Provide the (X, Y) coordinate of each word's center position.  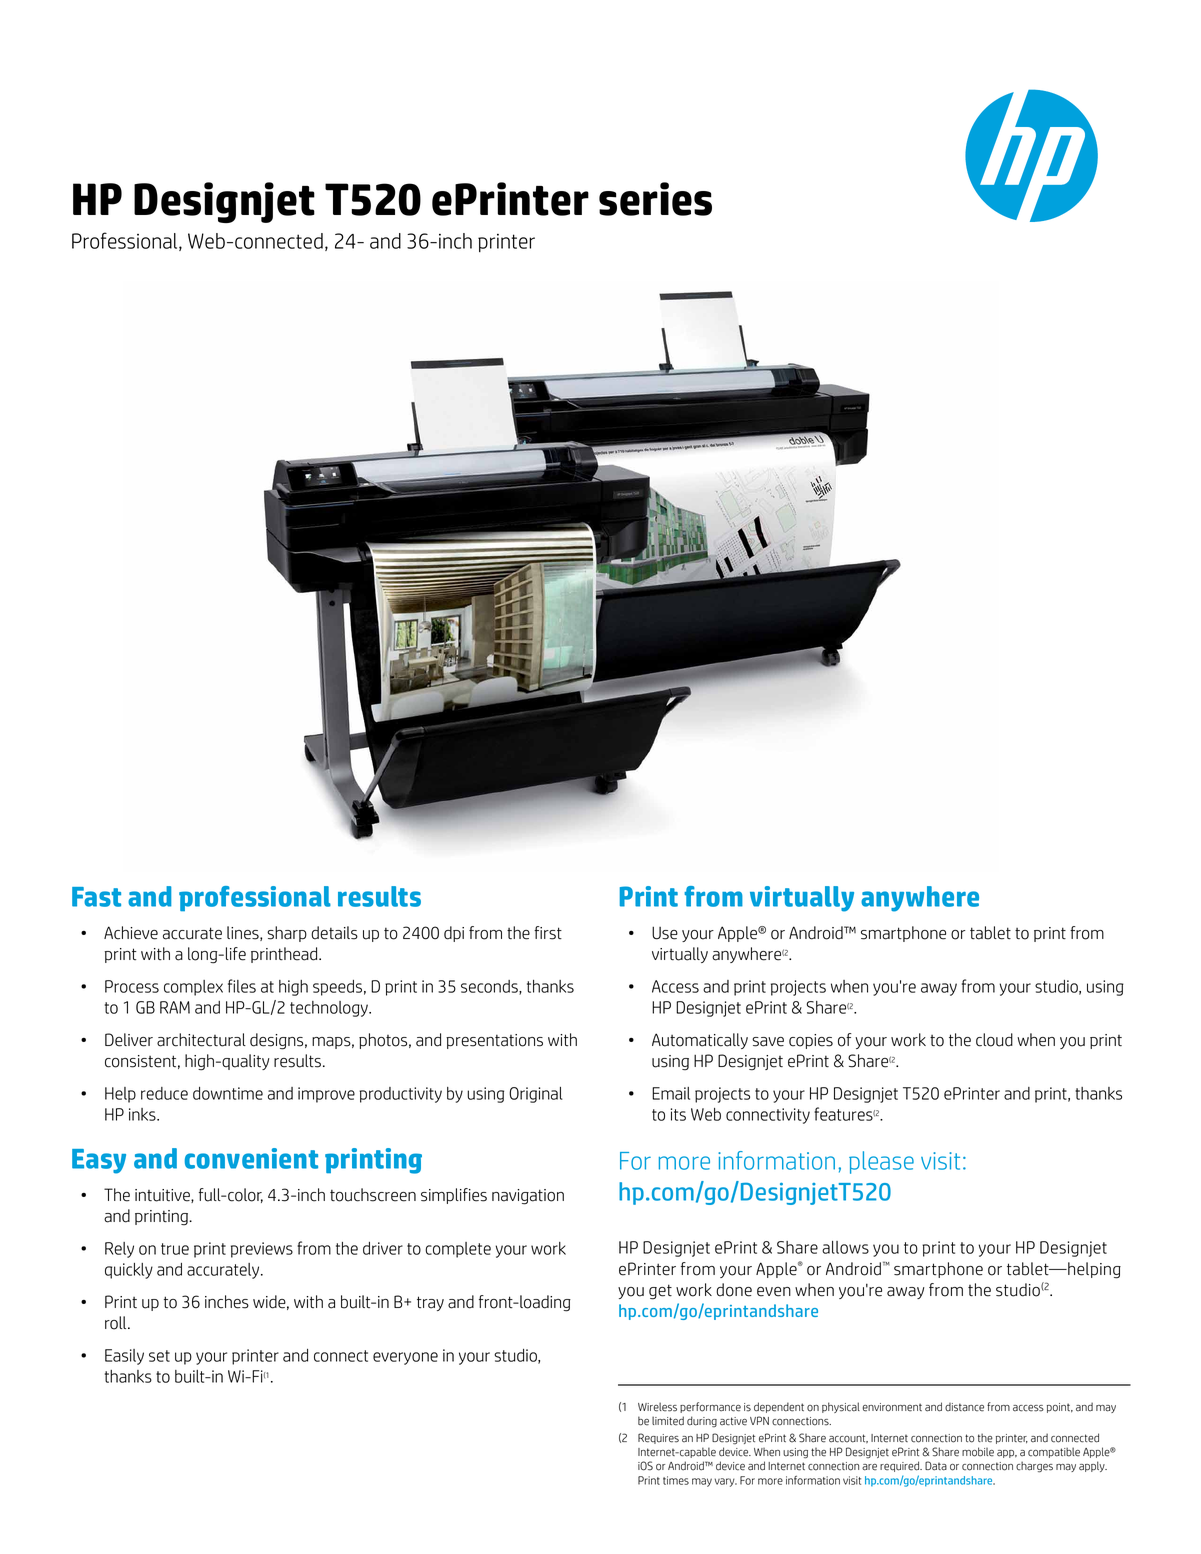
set (159, 1356)
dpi (454, 934)
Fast (96, 897)
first (548, 933)
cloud (994, 1040)
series (655, 199)
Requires (658, 1438)
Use (665, 933)
